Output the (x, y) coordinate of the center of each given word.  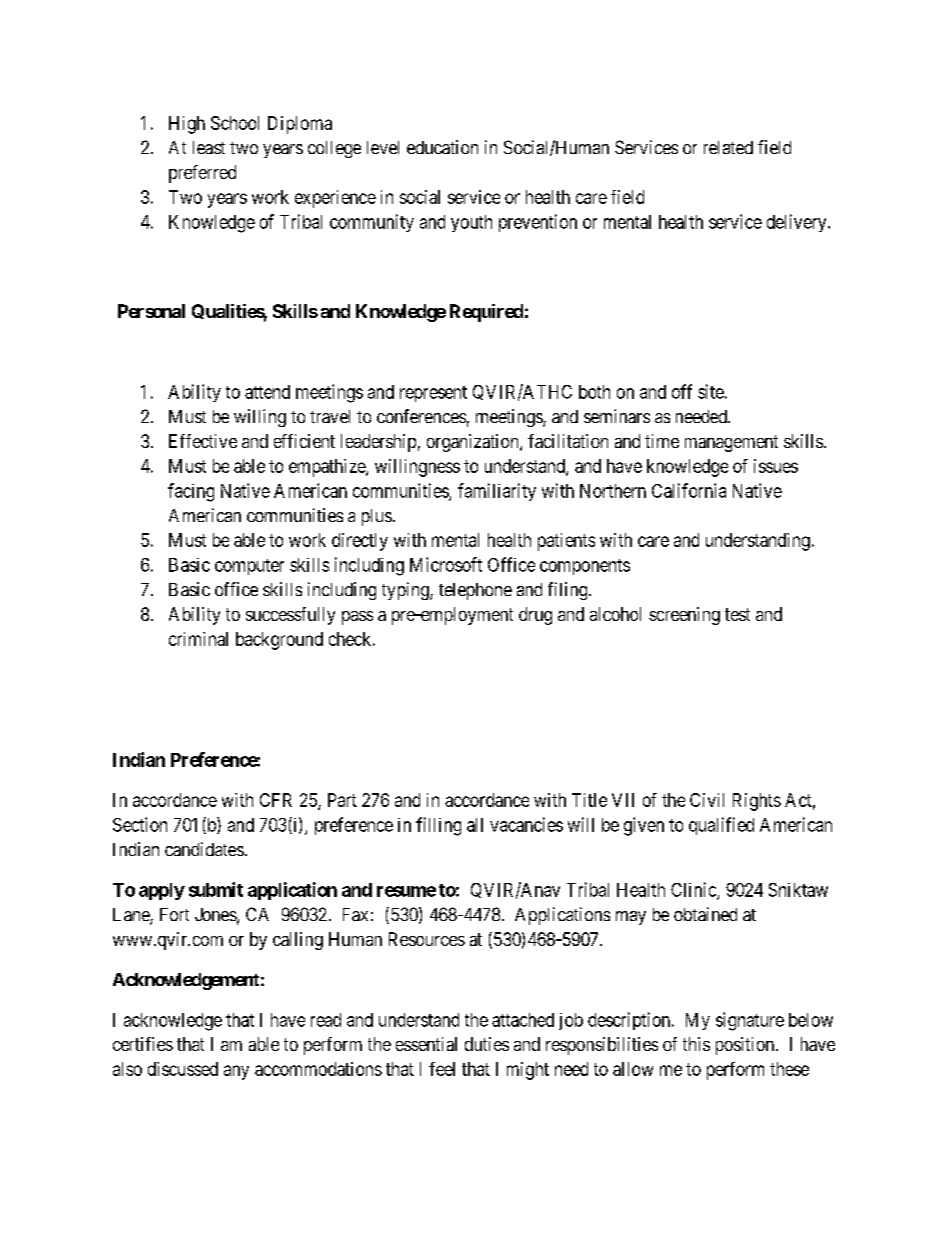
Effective (203, 441)
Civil (707, 800)
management (731, 443)
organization (474, 443)
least (209, 147)
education (442, 147)
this (696, 1044)
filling (438, 826)
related (728, 147)
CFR (276, 800)
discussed (183, 1069)
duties (487, 1044)
